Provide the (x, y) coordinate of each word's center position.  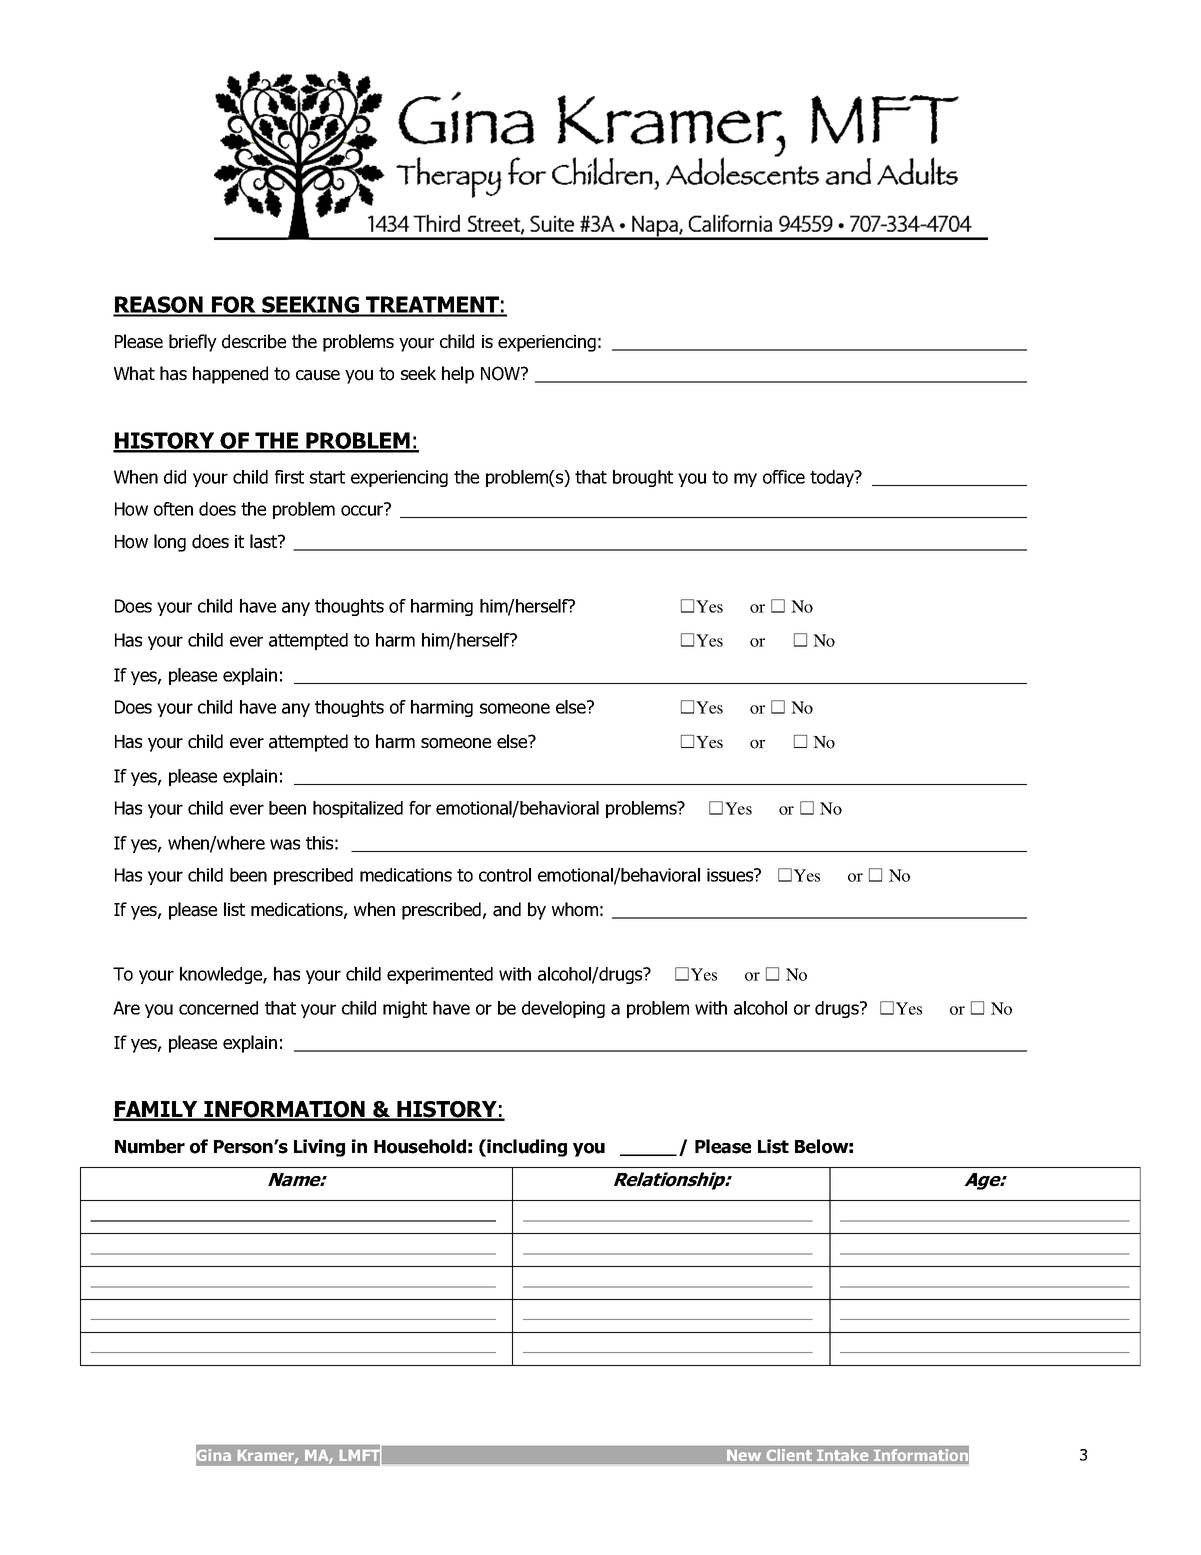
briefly (193, 343)
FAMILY (156, 1110)
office (784, 477)
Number (150, 1146)
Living (319, 1148)
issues (731, 875)
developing (563, 1009)
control (505, 875)
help (458, 375)
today (833, 478)
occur (363, 509)
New (744, 1456)
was (285, 844)
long (170, 543)
